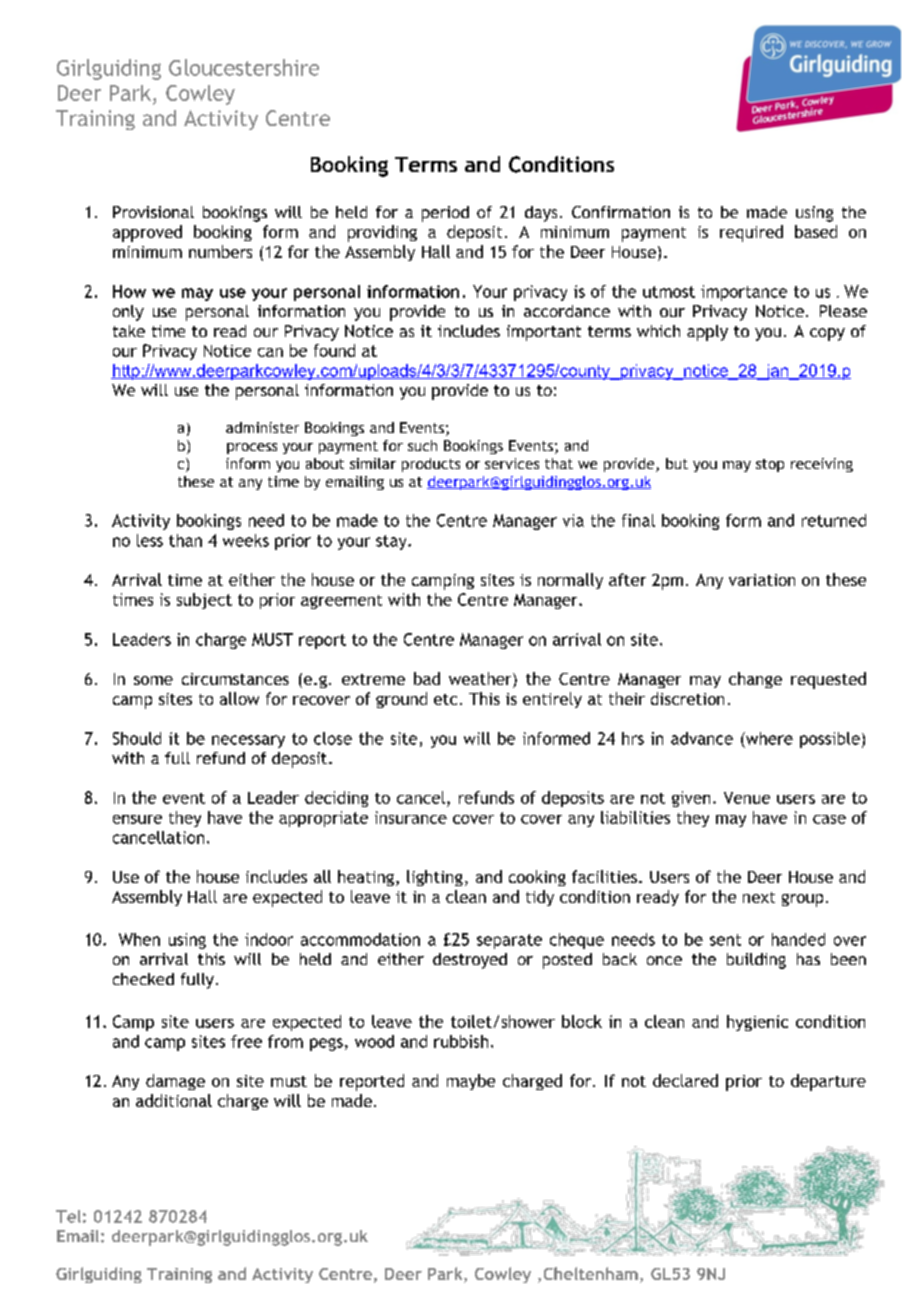 Image resolution: width=924 pixels, height=1308 pixels. Describe the element at coordinates (751, 233) in the screenshot. I see `required` at that location.
